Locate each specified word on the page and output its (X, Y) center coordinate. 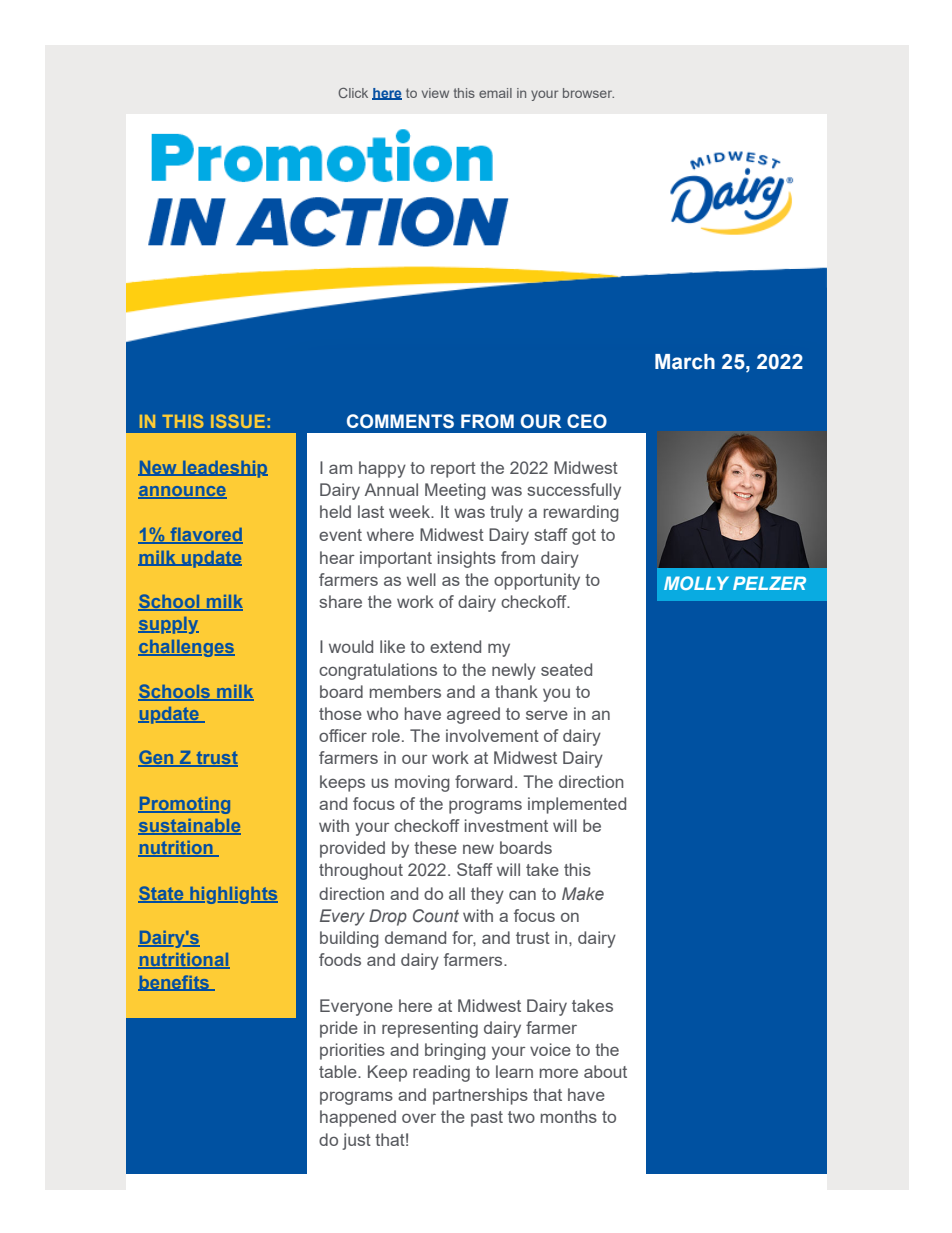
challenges (186, 648)
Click (353, 93)
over (419, 1118)
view (435, 93)
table (339, 1071)
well (421, 579)
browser (588, 93)
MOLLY (696, 583)
